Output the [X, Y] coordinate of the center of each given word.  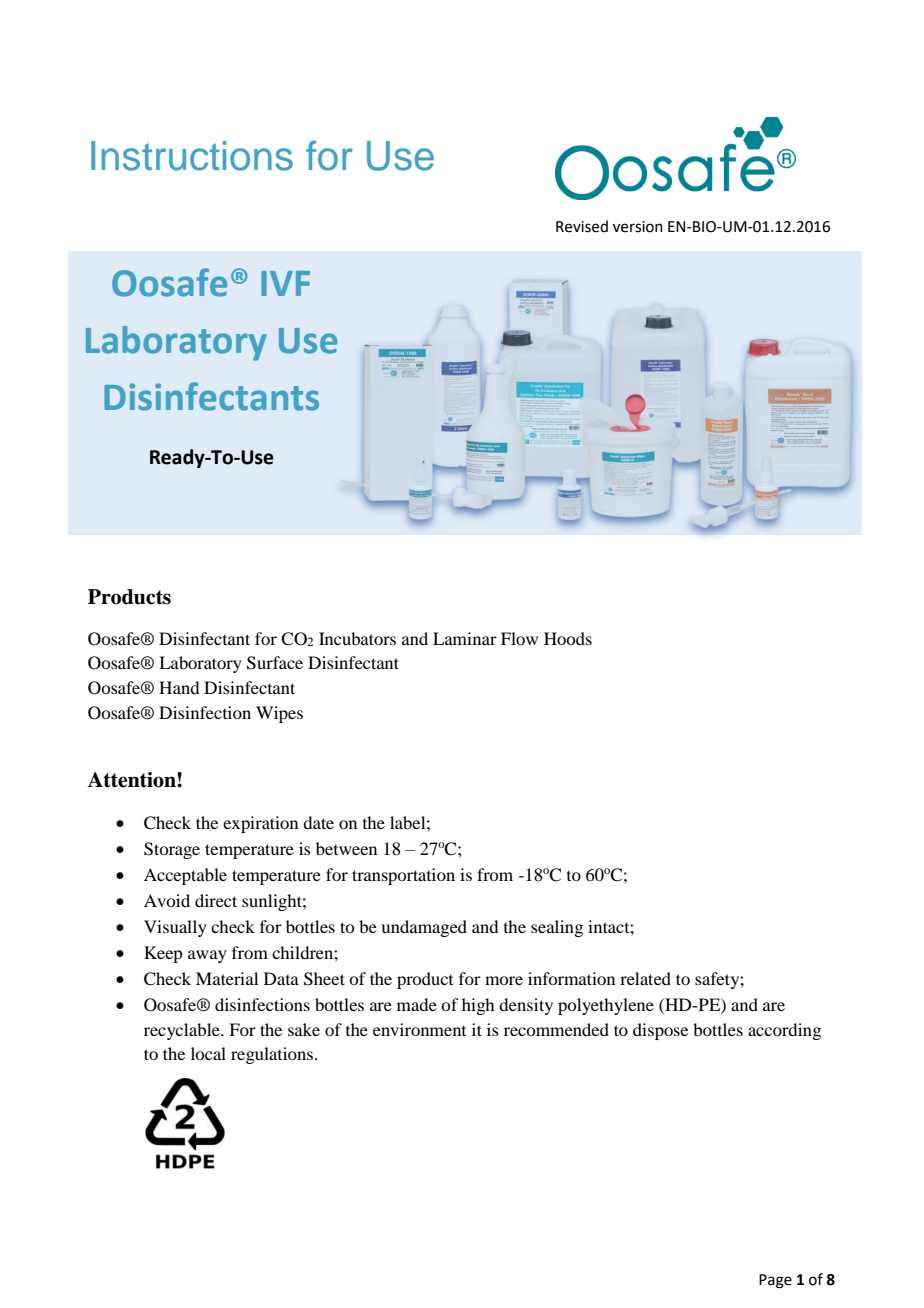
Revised [582, 226]
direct [216, 900]
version [638, 227]
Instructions [192, 156]
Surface [275, 663]
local [208, 1053]
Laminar [465, 638]
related [645, 978]
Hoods [568, 638]
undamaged [424, 928]
